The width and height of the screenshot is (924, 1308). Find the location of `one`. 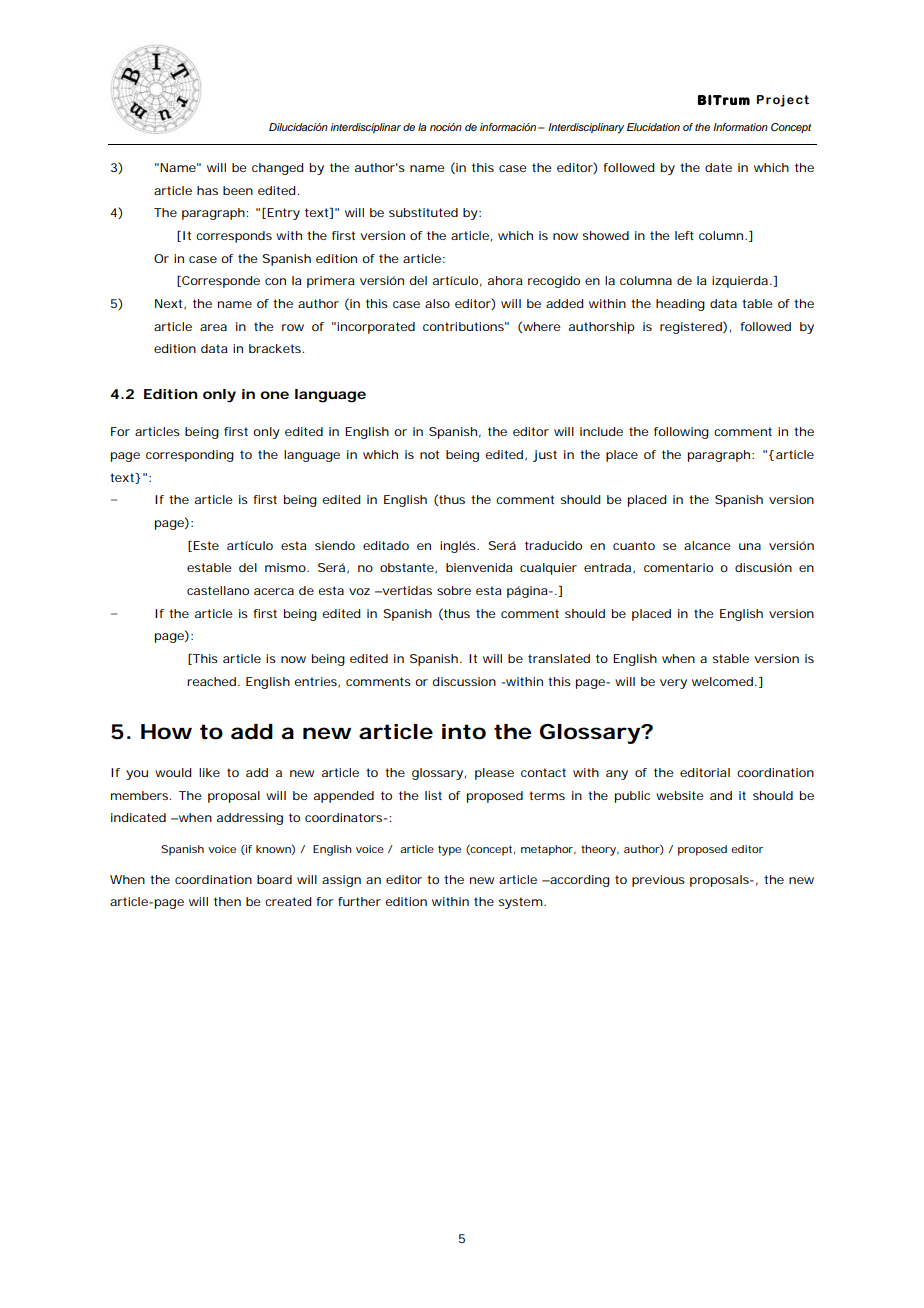

one is located at coordinates (274, 395).
